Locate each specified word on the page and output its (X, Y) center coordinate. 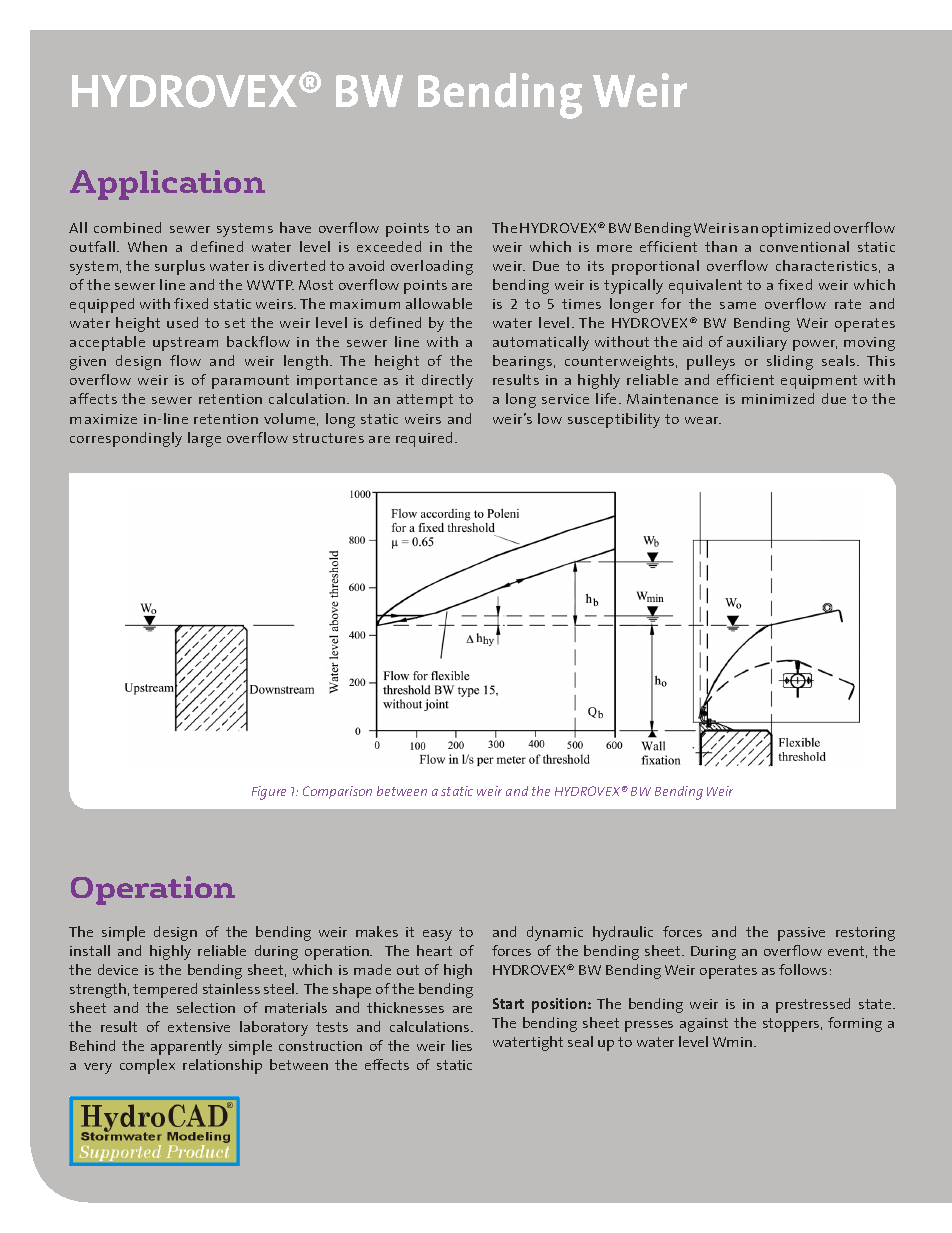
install (90, 950)
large (204, 439)
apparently (186, 1047)
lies (462, 1045)
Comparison (337, 792)
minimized (778, 398)
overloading (432, 267)
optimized (796, 229)
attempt (425, 401)
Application (167, 185)
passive (801, 934)
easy (437, 935)
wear (703, 420)
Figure (269, 793)
